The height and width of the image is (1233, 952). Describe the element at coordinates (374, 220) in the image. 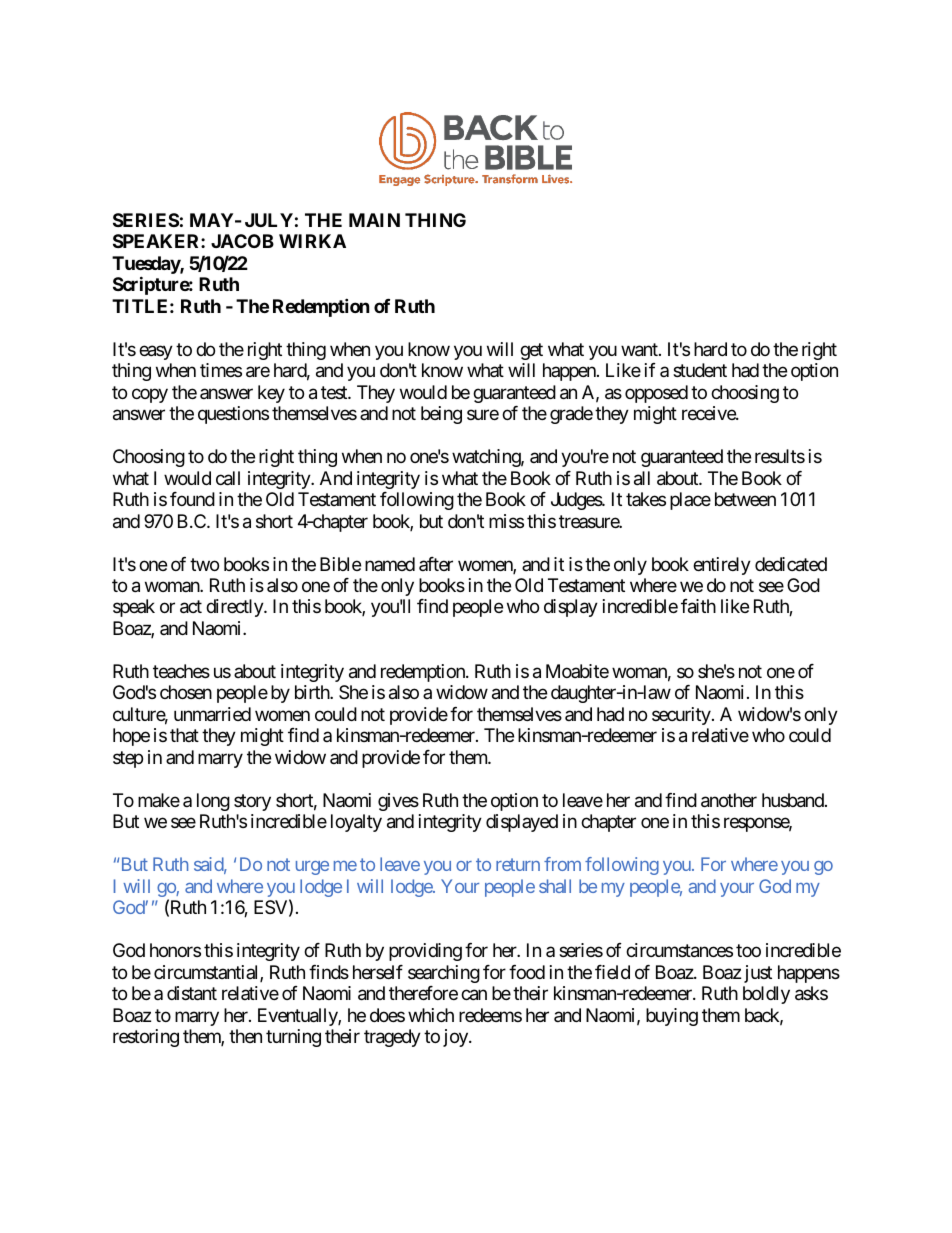

I see `MAIN` at that location.
